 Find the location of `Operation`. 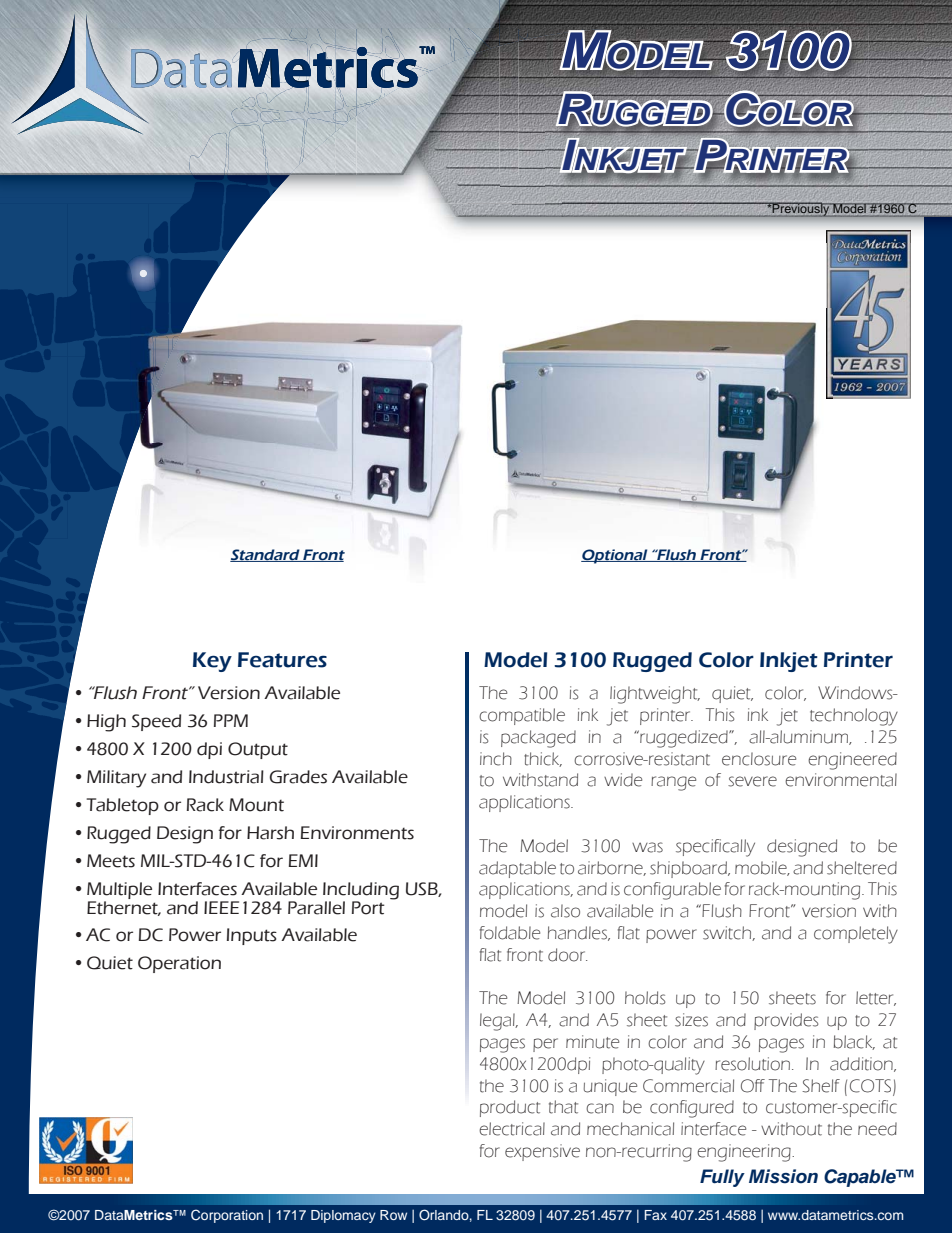

Operation is located at coordinates (179, 964).
